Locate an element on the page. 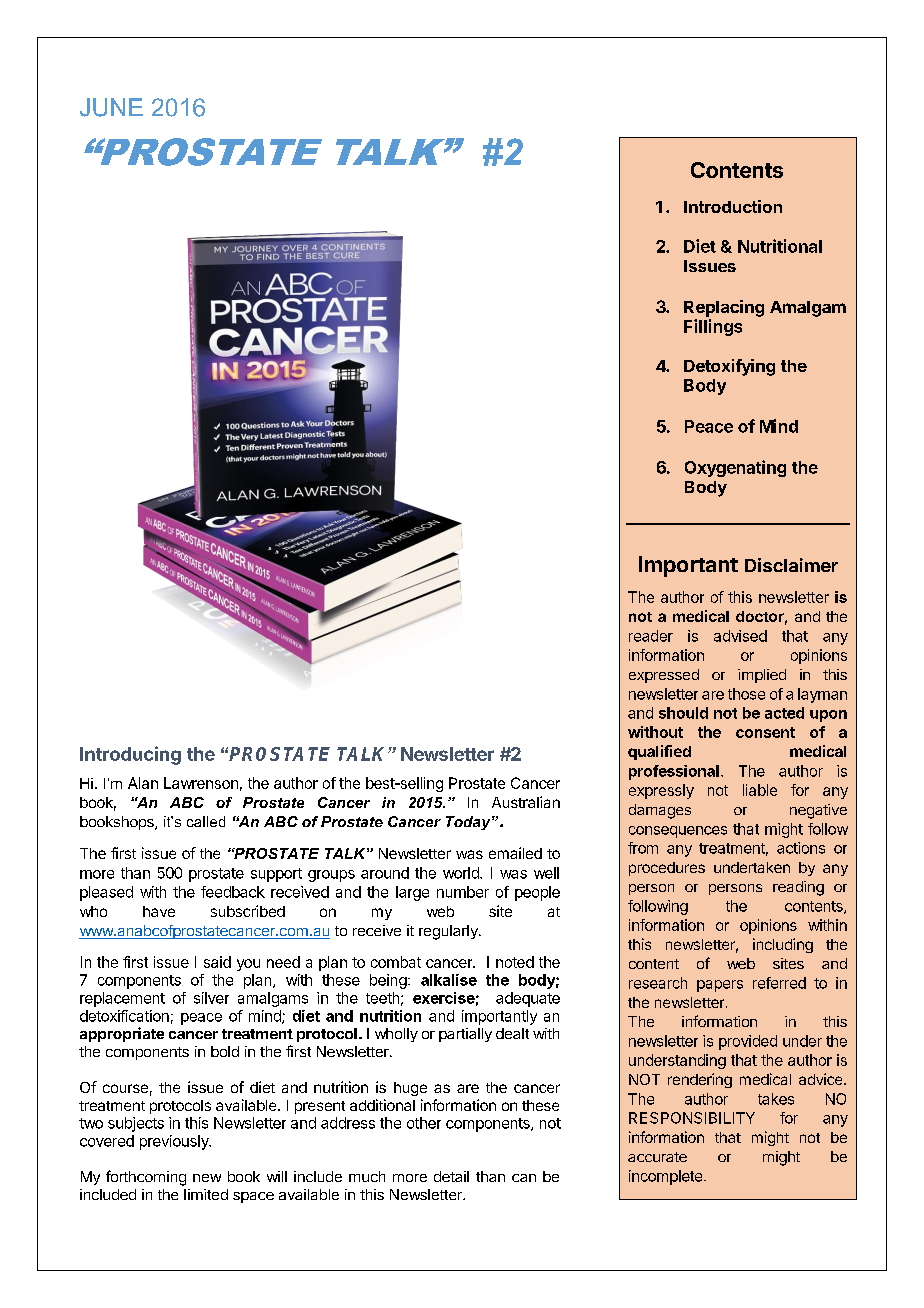 This page has width=924, height=1308. reading is located at coordinates (798, 888).
